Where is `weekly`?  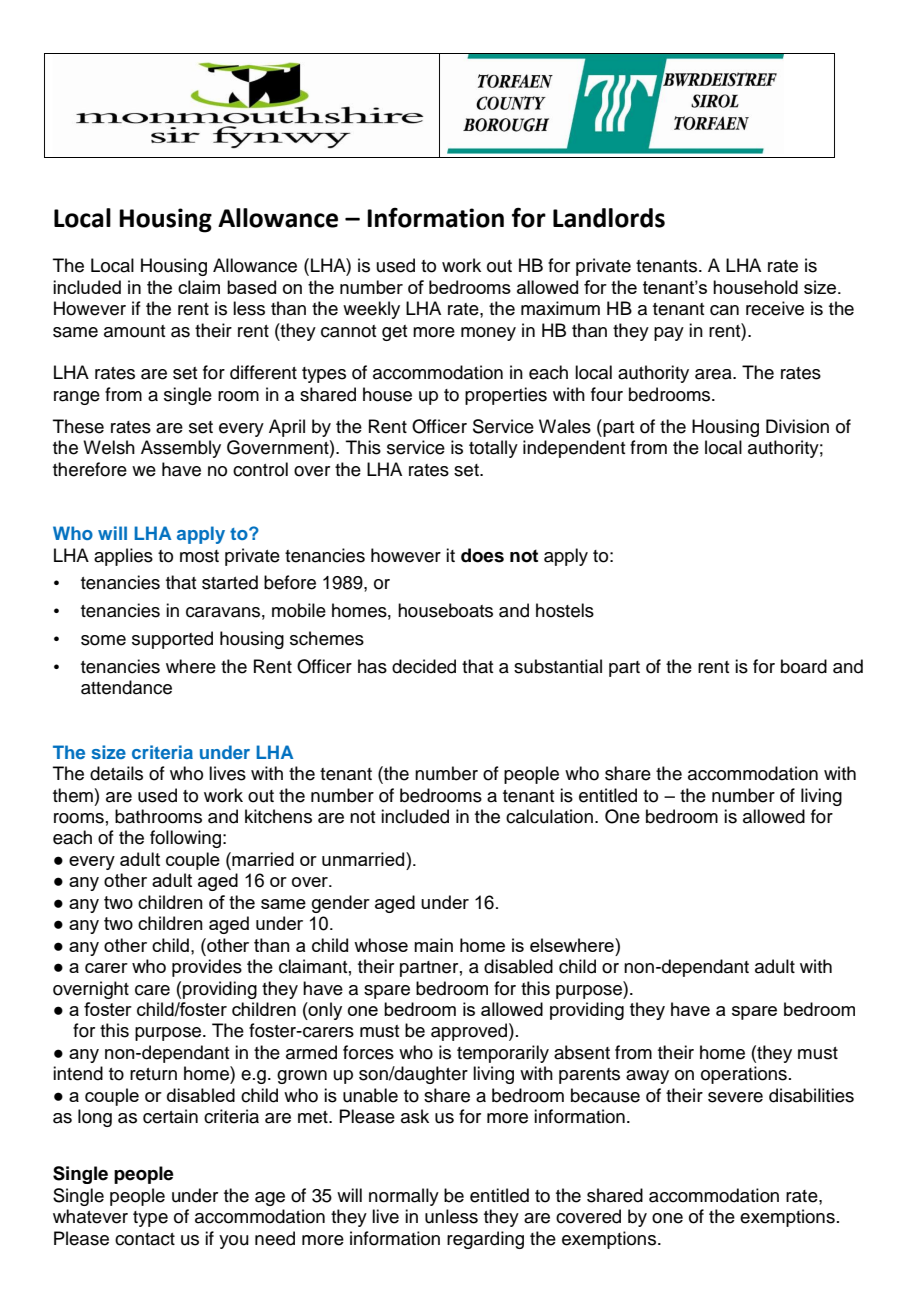 weekly is located at coordinates (371, 310).
